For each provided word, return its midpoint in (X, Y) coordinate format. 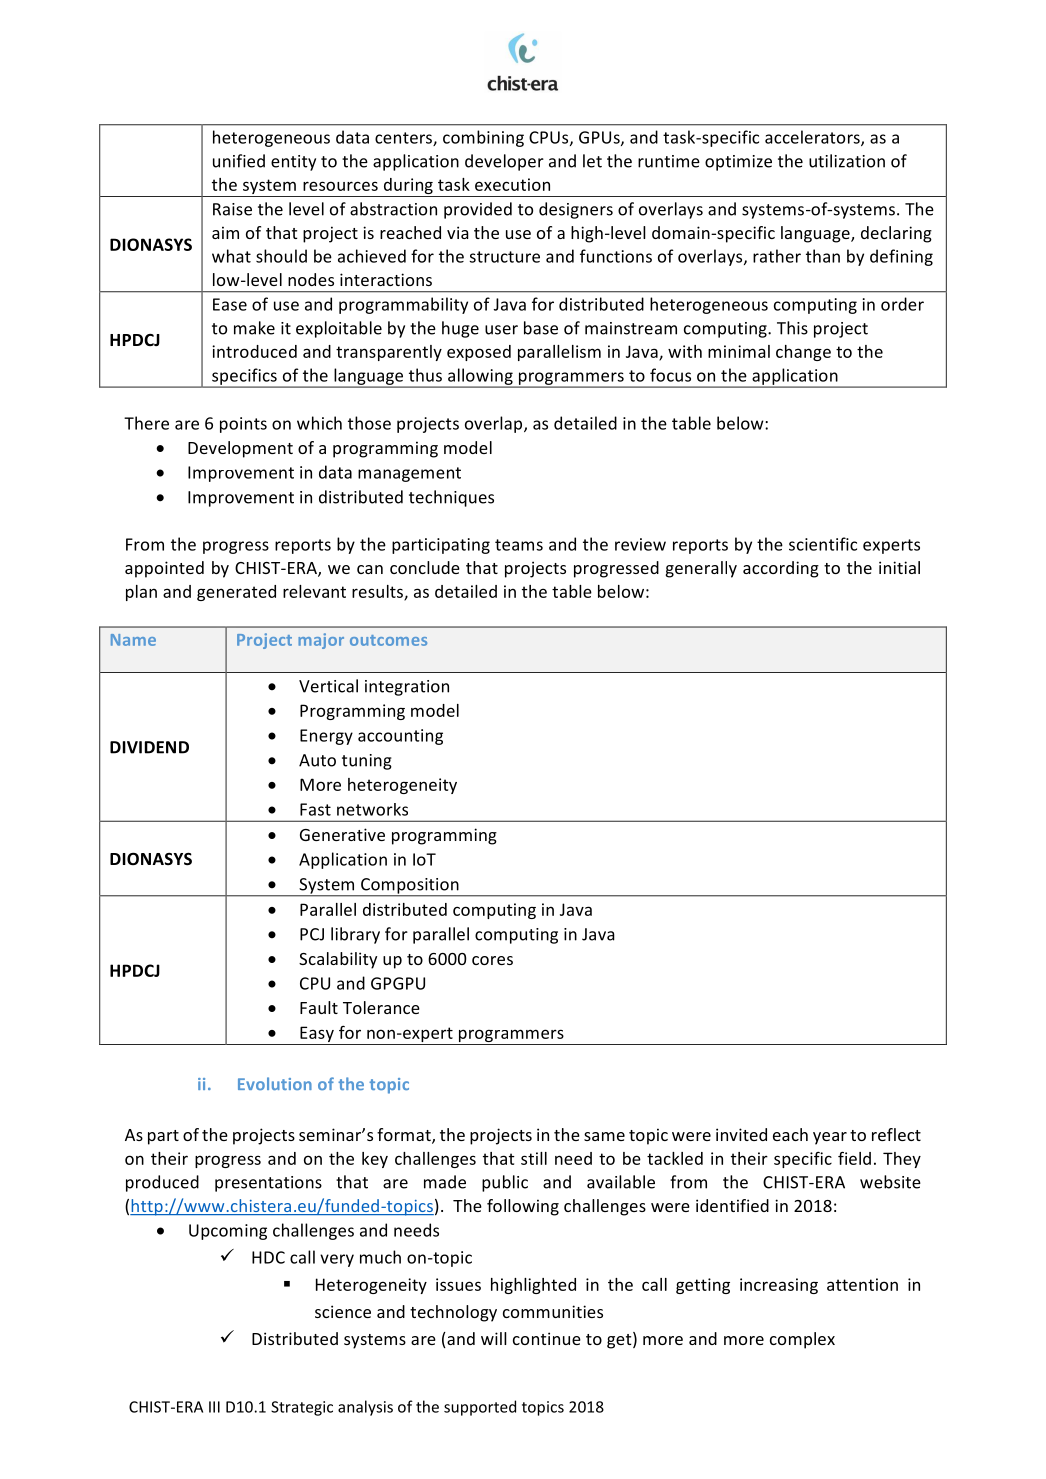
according (781, 569)
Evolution (275, 1083)
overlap (495, 424)
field (854, 1158)
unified (239, 161)
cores (492, 960)
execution (512, 184)
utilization (847, 161)
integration (407, 688)
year (830, 1138)
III (214, 1407)
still (534, 1158)
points (243, 425)
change (803, 353)
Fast (315, 809)
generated (236, 593)
